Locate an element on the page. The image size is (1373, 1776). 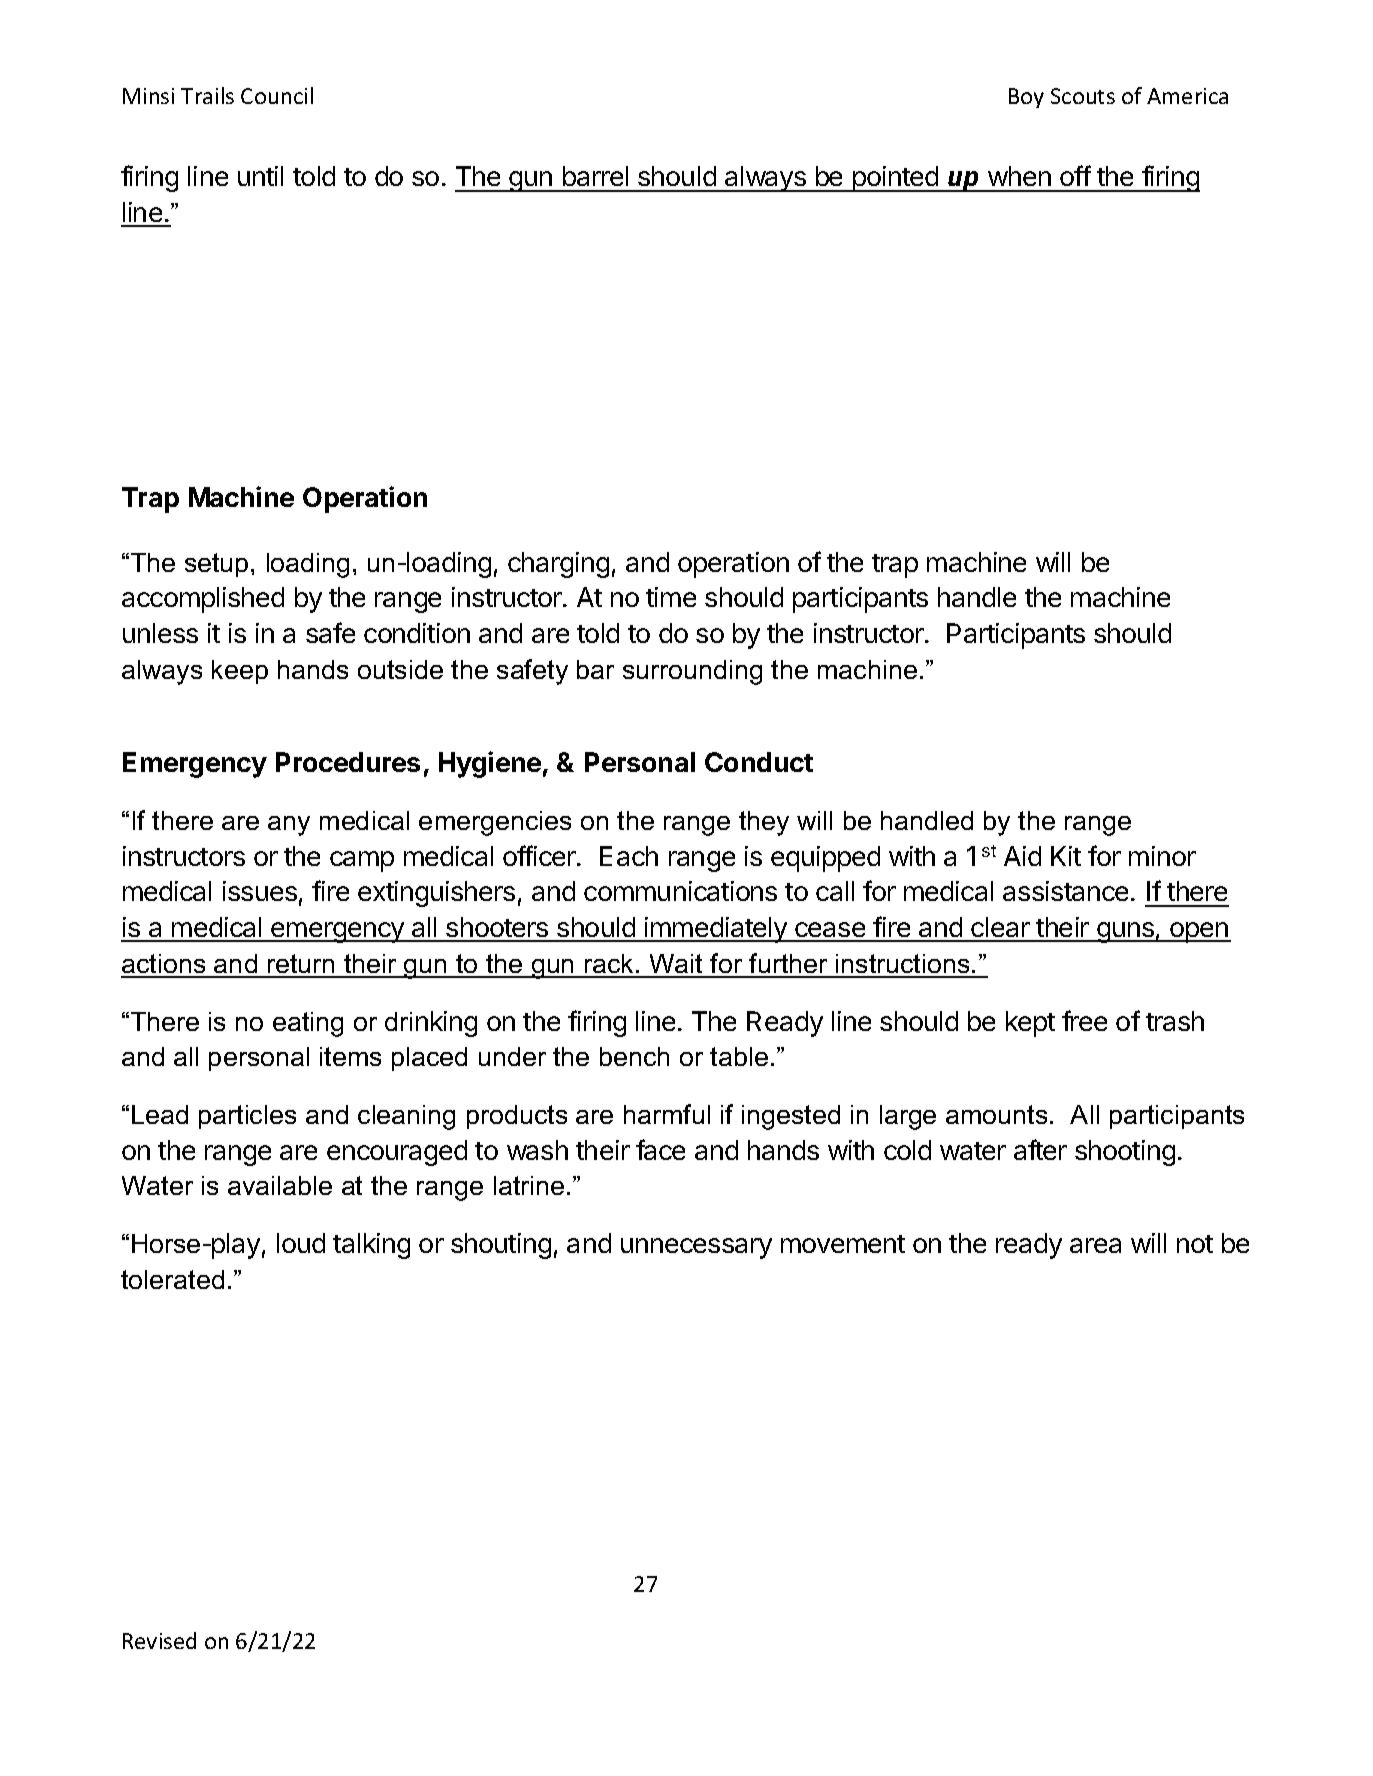
Revised is located at coordinates (159, 1640).
